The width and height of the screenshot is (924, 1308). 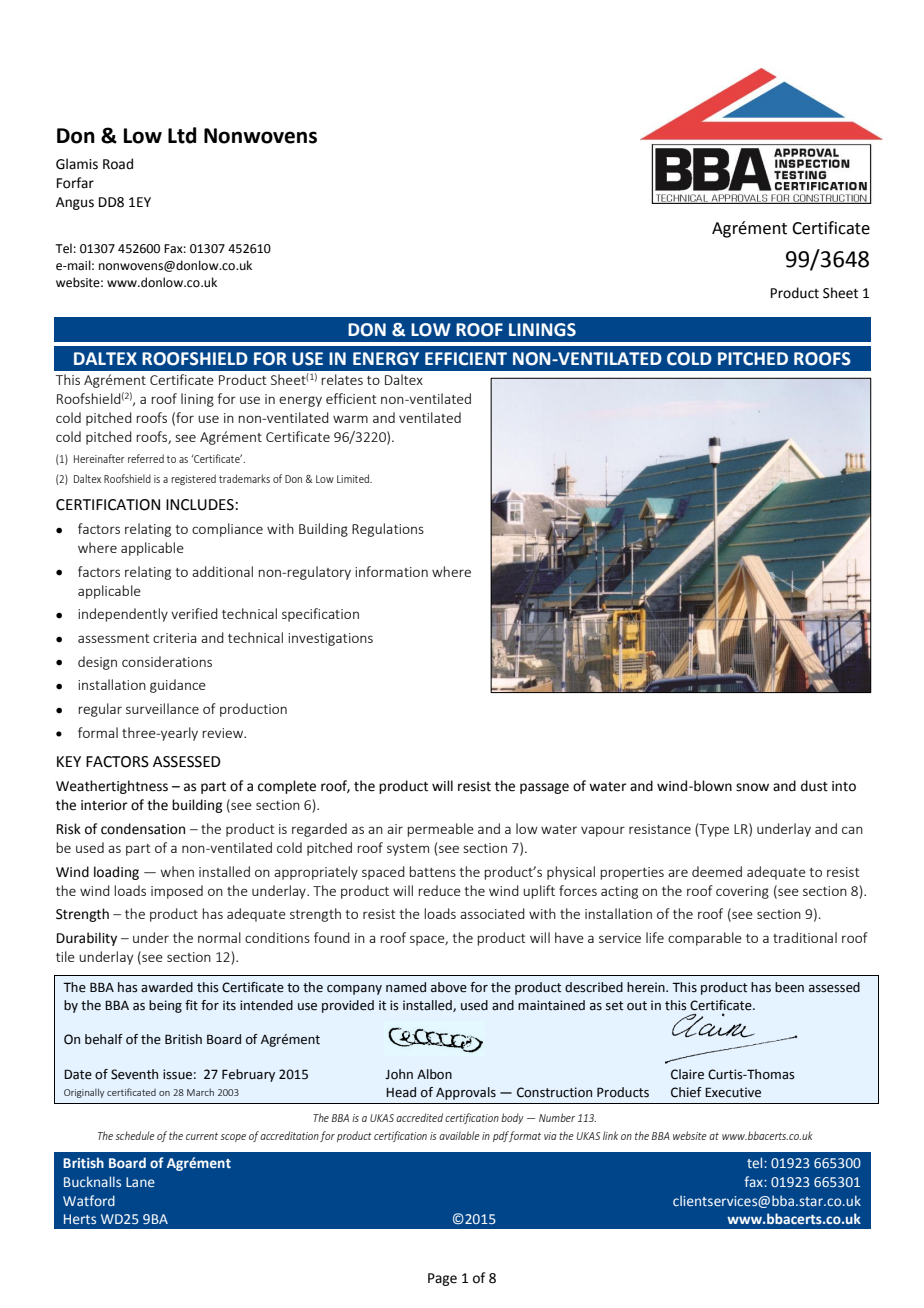 What do you see at coordinates (742, 892) in the screenshot?
I see `covering` at bounding box center [742, 892].
